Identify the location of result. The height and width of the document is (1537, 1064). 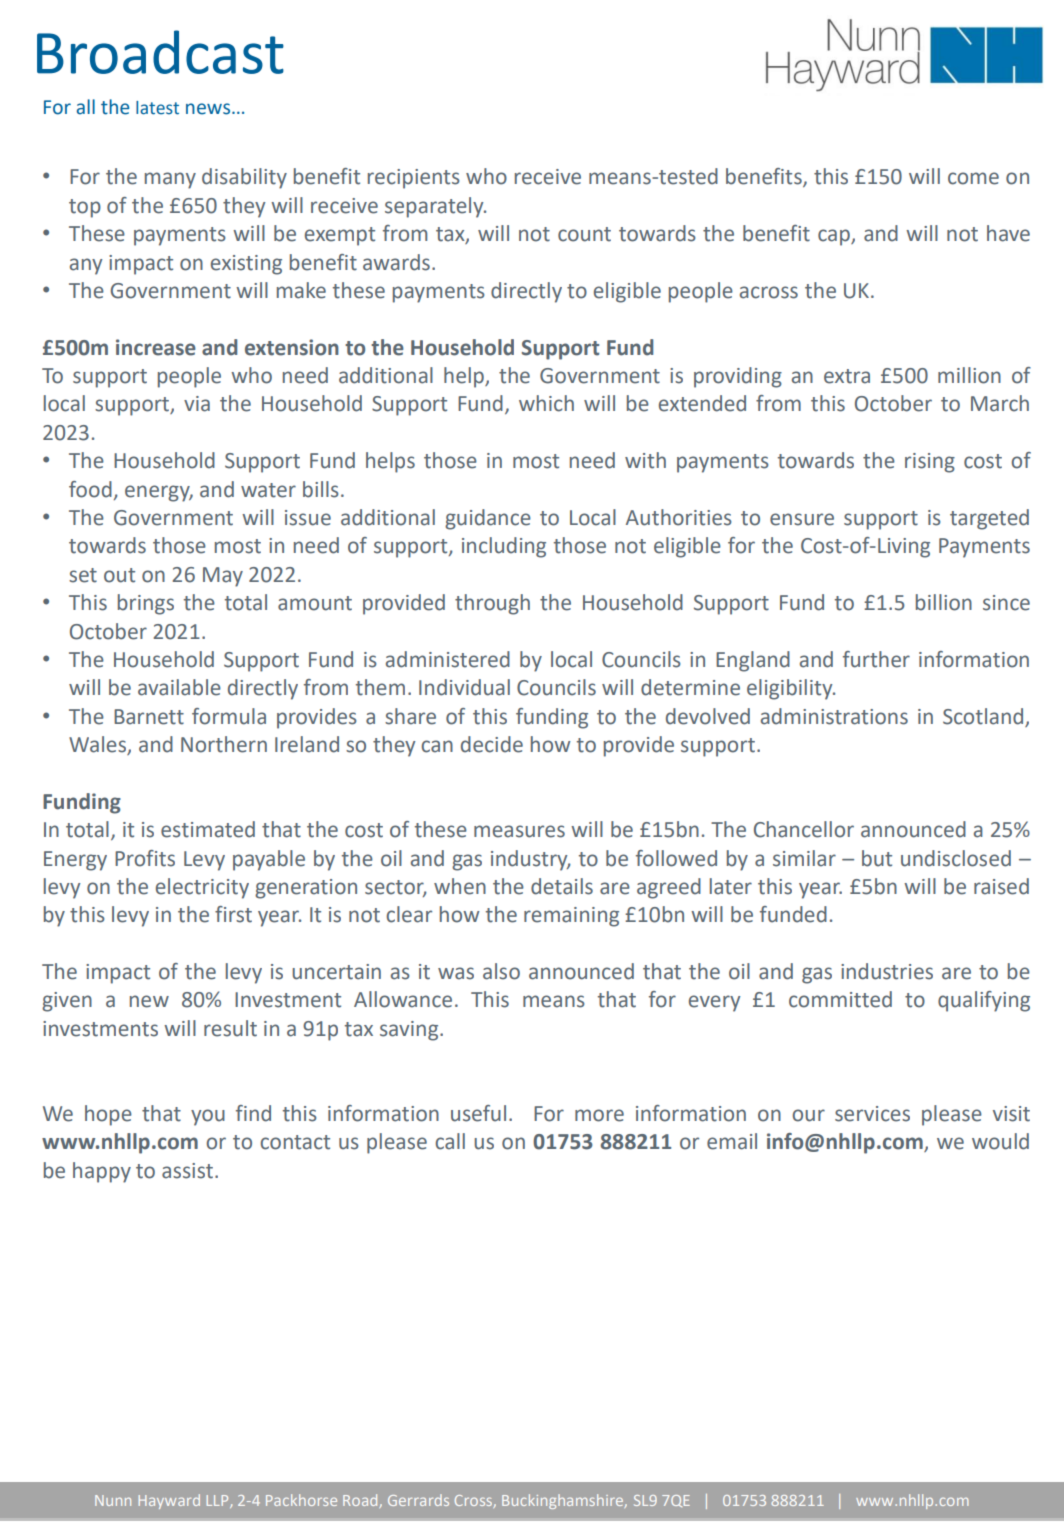
(230, 1028).
